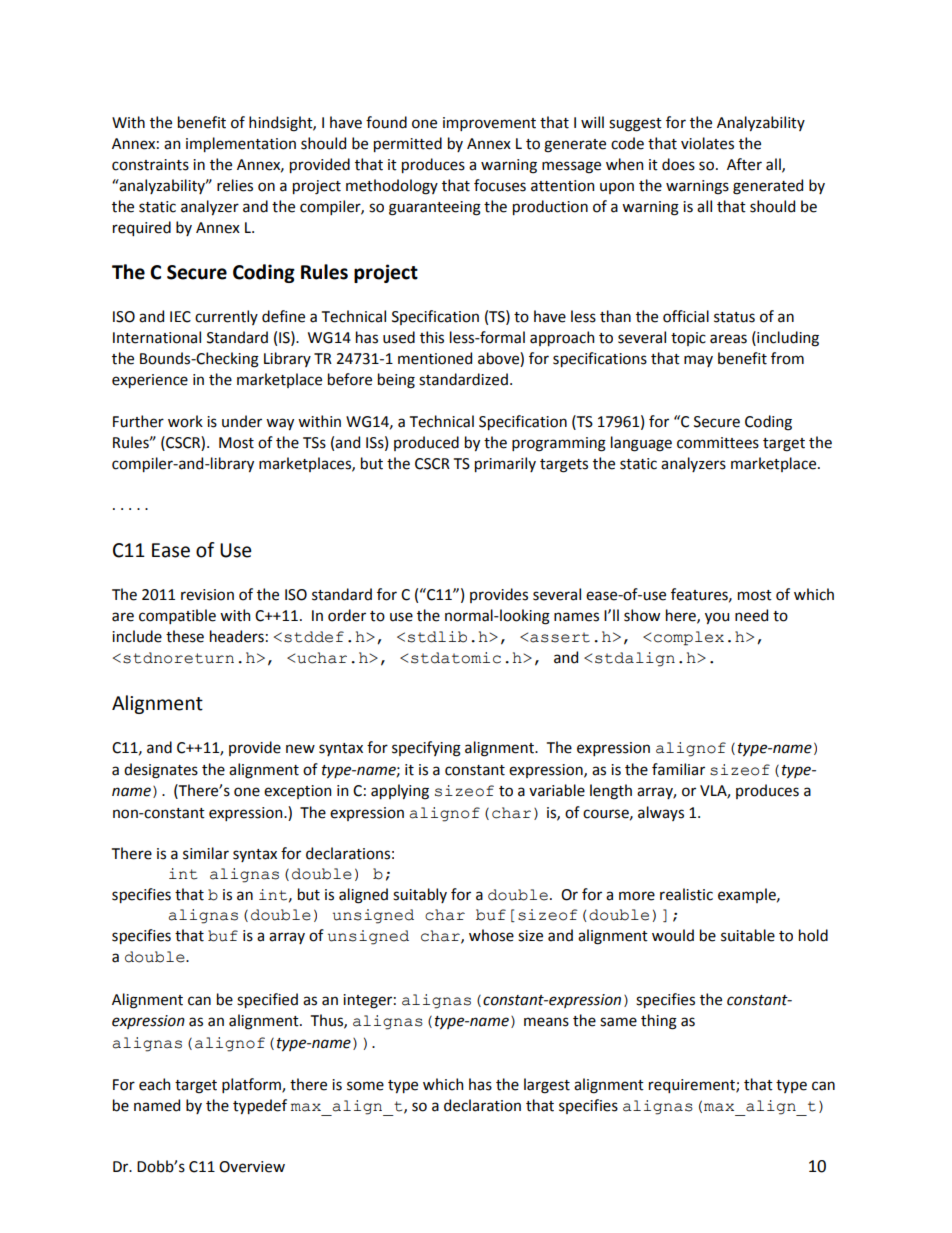 This screenshot has height=1233, width=952. I want to click on under, so click(242, 421).
